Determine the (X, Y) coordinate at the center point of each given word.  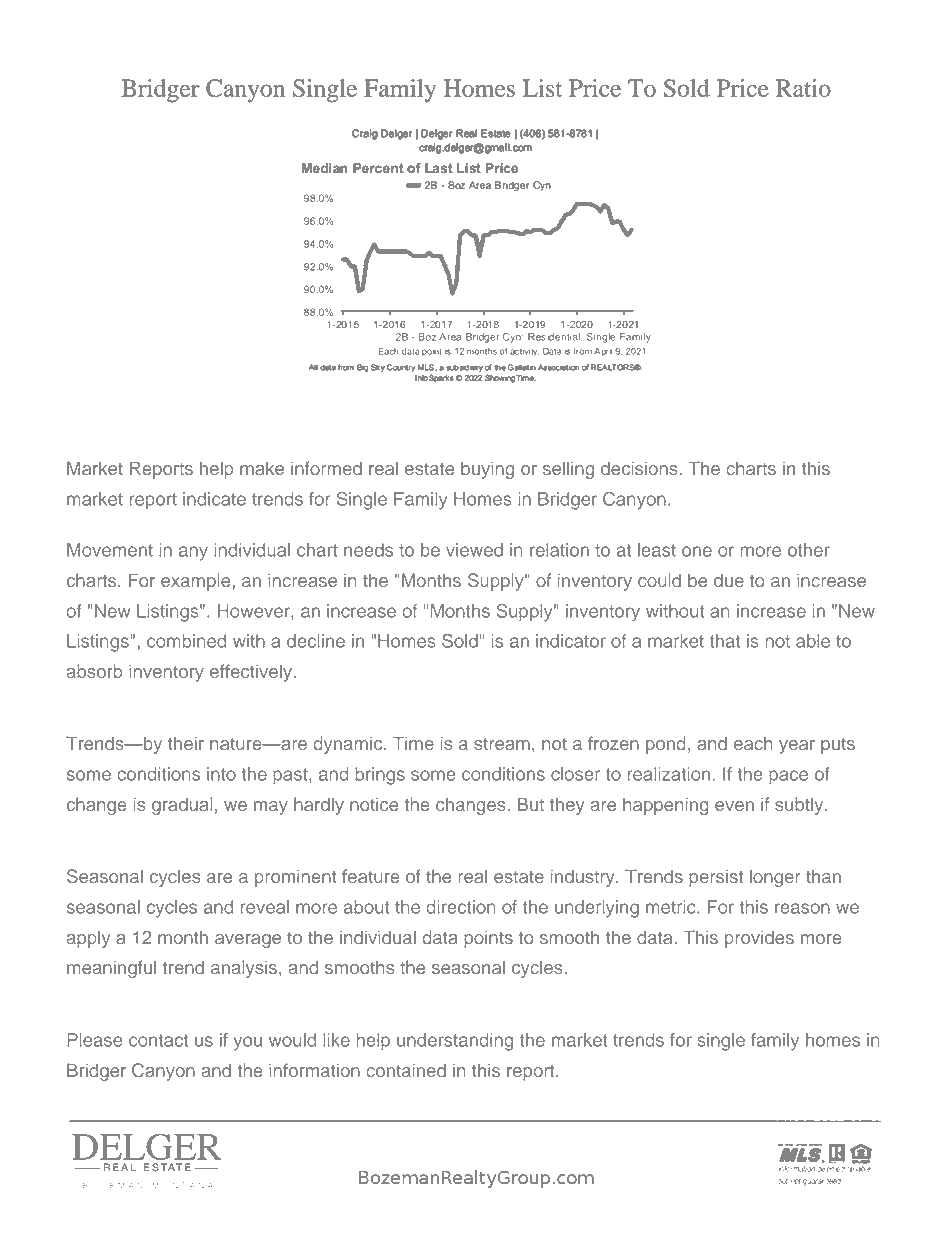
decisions (639, 468)
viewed (474, 550)
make (262, 468)
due (729, 580)
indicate (214, 499)
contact (158, 1040)
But (531, 804)
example (195, 582)
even (734, 806)
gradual (182, 806)
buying (487, 470)
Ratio (803, 88)
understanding (455, 1042)
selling (568, 470)
